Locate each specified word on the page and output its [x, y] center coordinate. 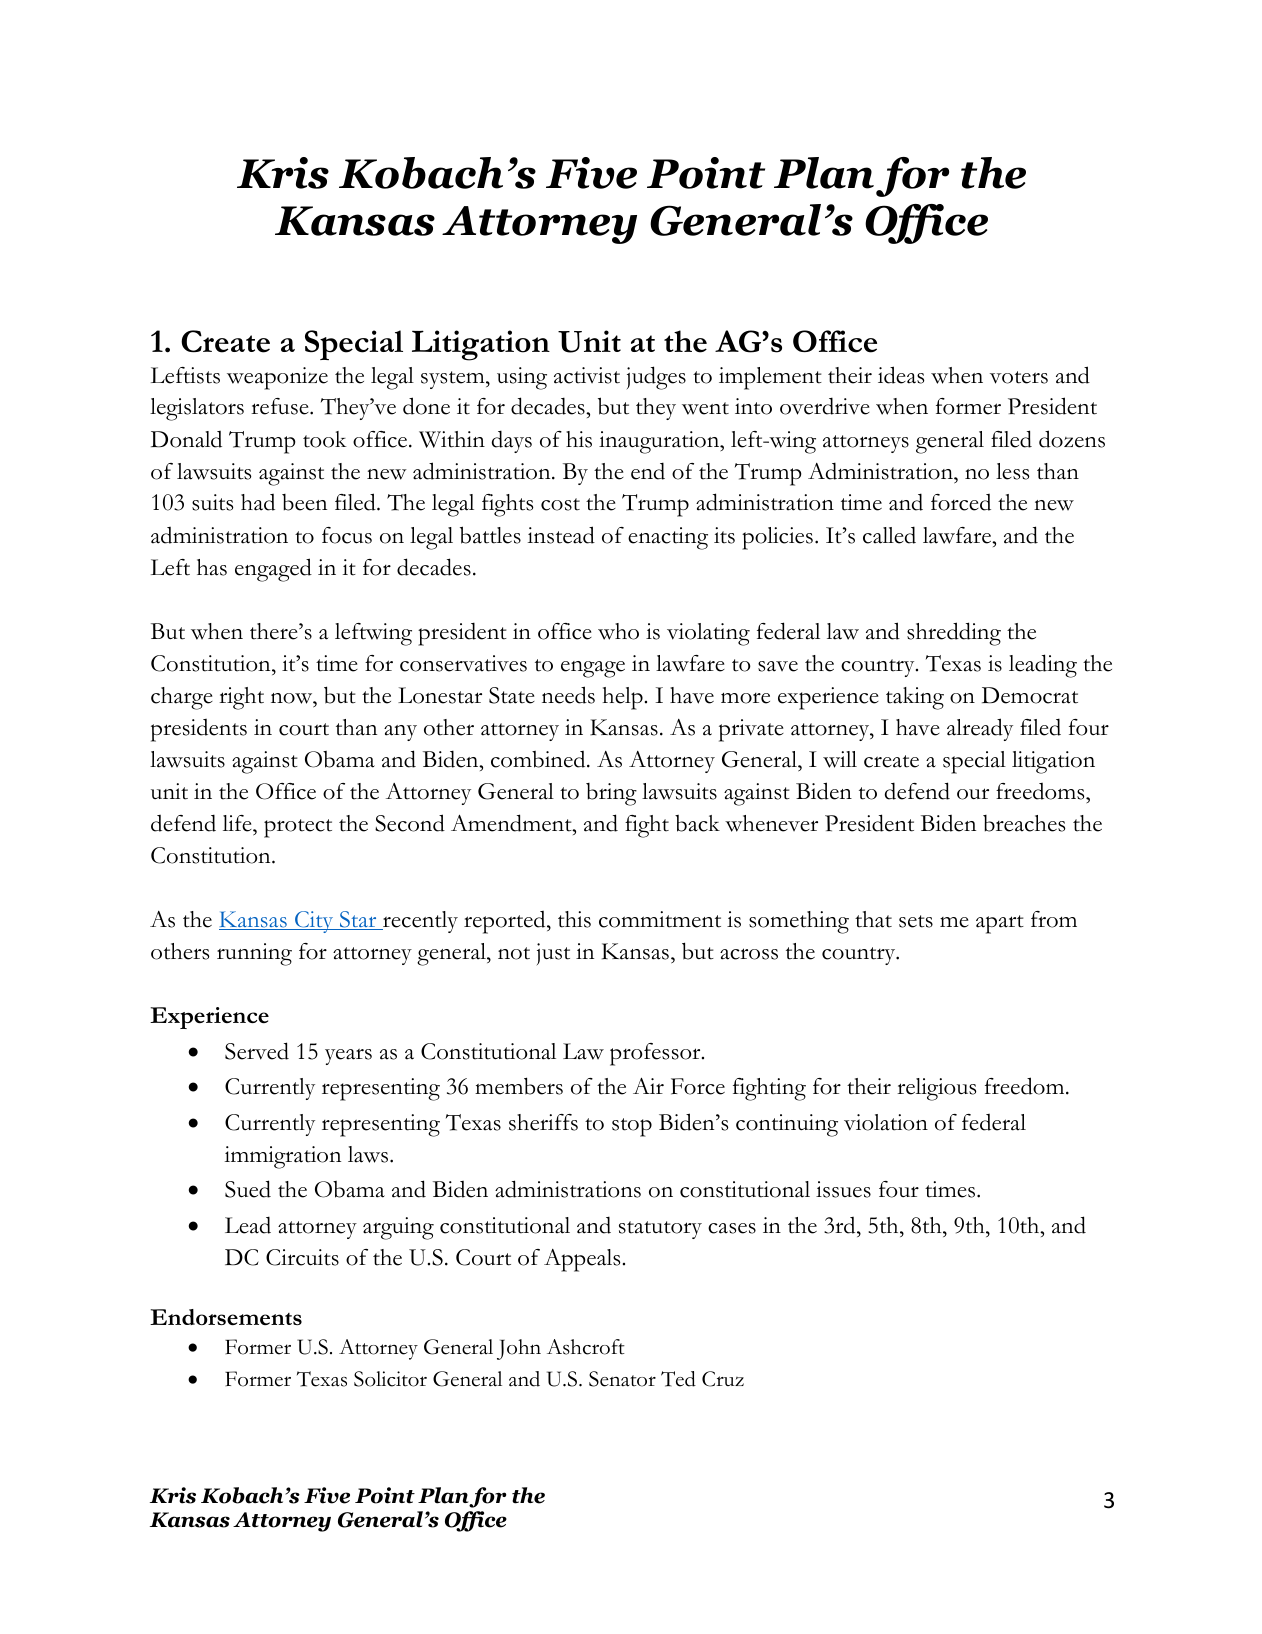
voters [1019, 377]
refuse [281, 406]
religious [936, 1089]
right [241, 698]
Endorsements [226, 1317]
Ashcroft [586, 1347]
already [980, 729]
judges [656, 378]
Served [257, 1051]
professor [656, 1054]
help [622, 698]
